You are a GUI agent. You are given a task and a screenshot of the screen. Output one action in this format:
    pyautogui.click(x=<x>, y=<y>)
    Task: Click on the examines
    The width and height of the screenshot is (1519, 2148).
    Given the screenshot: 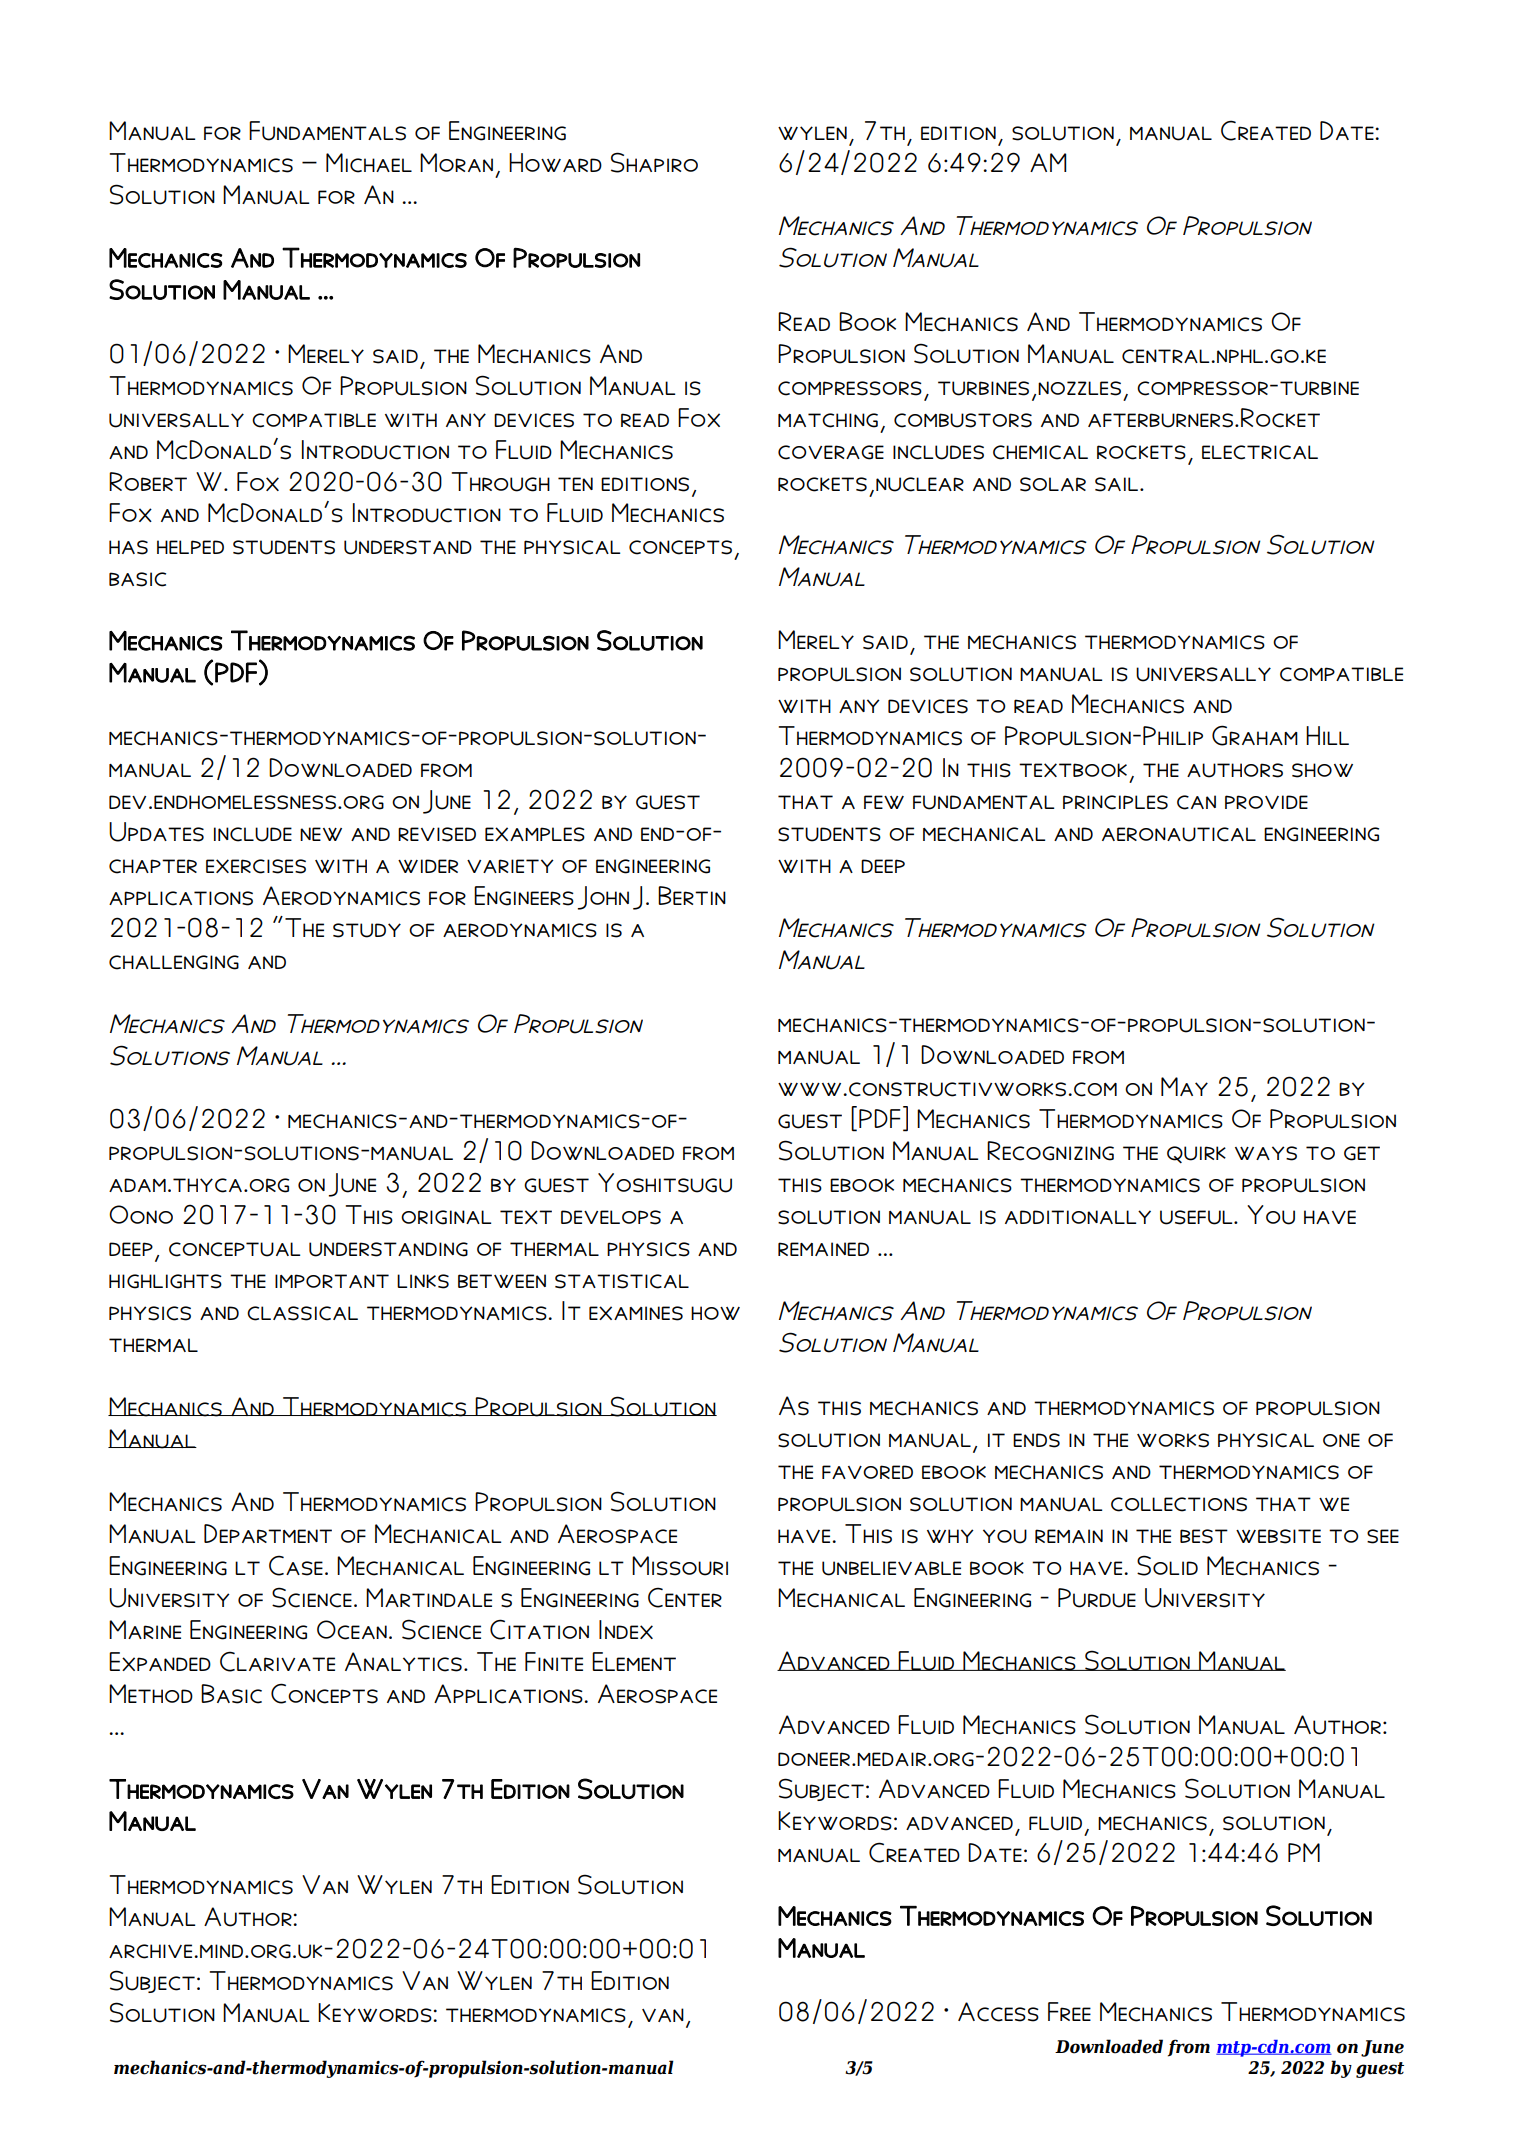 What is the action you would take?
    pyautogui.click(x=636, y=1313)
